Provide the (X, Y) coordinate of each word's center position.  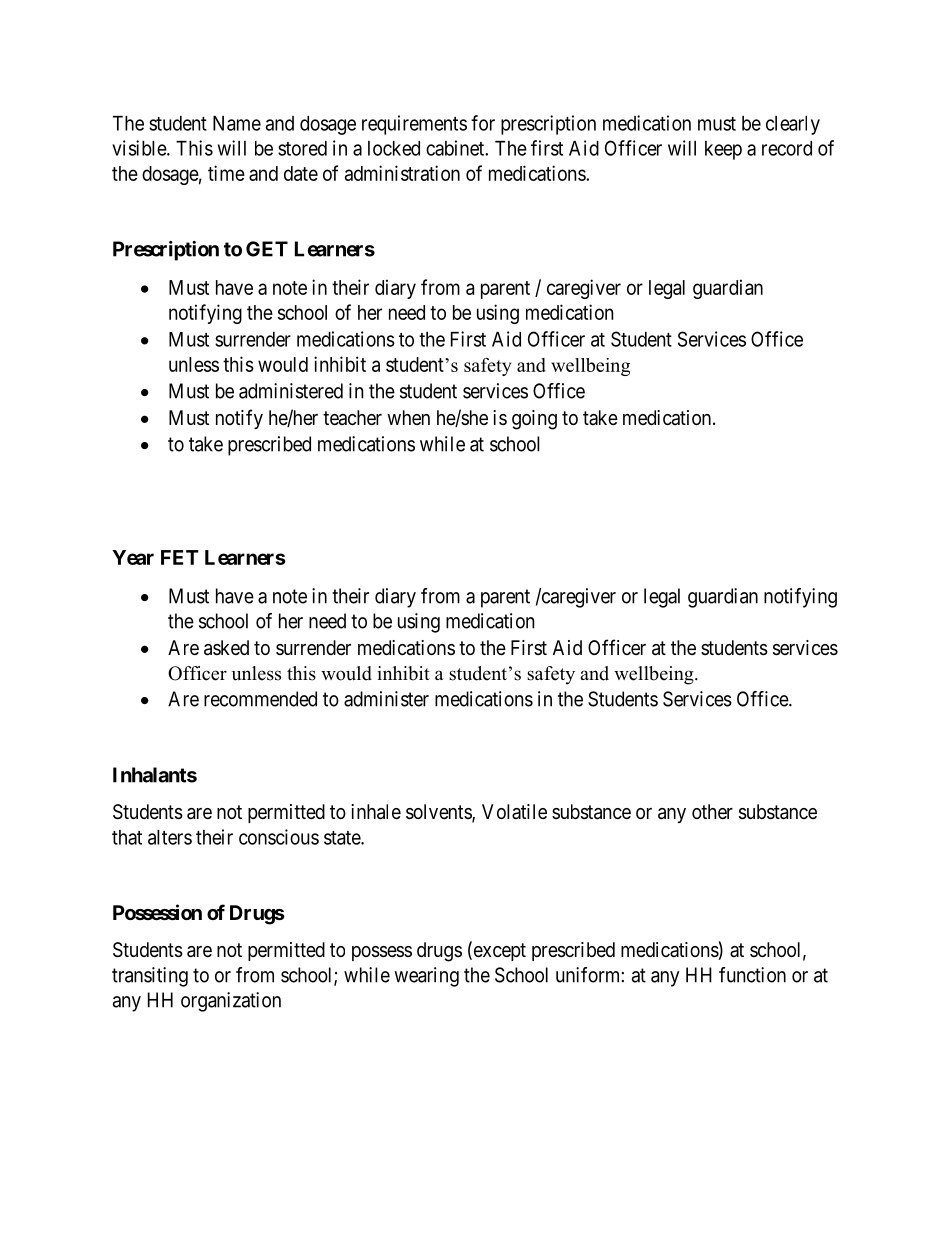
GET (267, 249)
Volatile (514, 811)
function (752, 975)
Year (133, 557)
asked (226, 648)
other (712, 811)
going (534, 420)
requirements (414, 125)
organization (231, 1002)
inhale (376, 812)
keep (723, 150)
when (408, 417)
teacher (352, 418)
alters (170, 837)
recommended (260, 699)
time (226, 173)
